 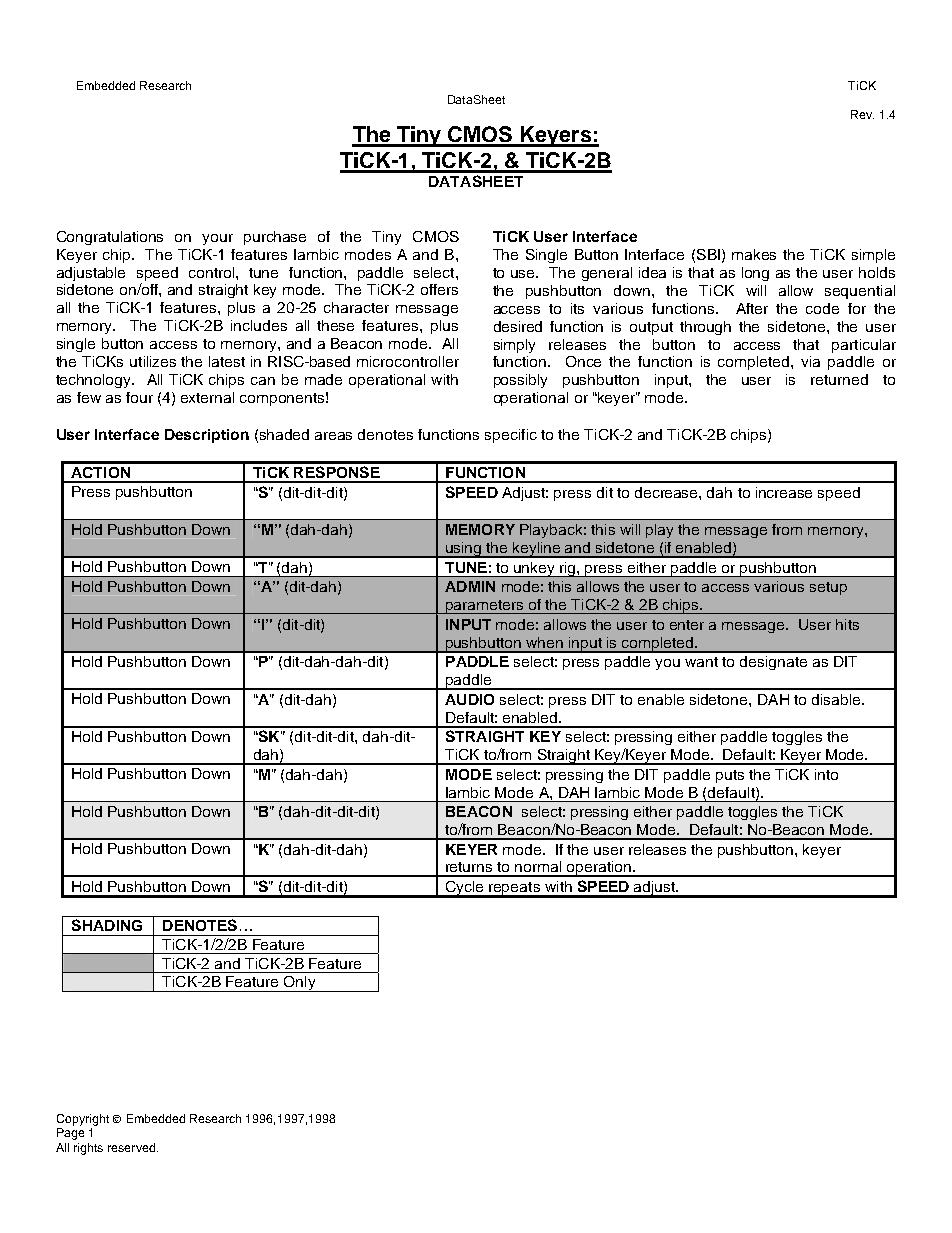 What do you see at coordinates (439, 289) in the screenshot?
I see `offers` at bounding box center [439, 289].
